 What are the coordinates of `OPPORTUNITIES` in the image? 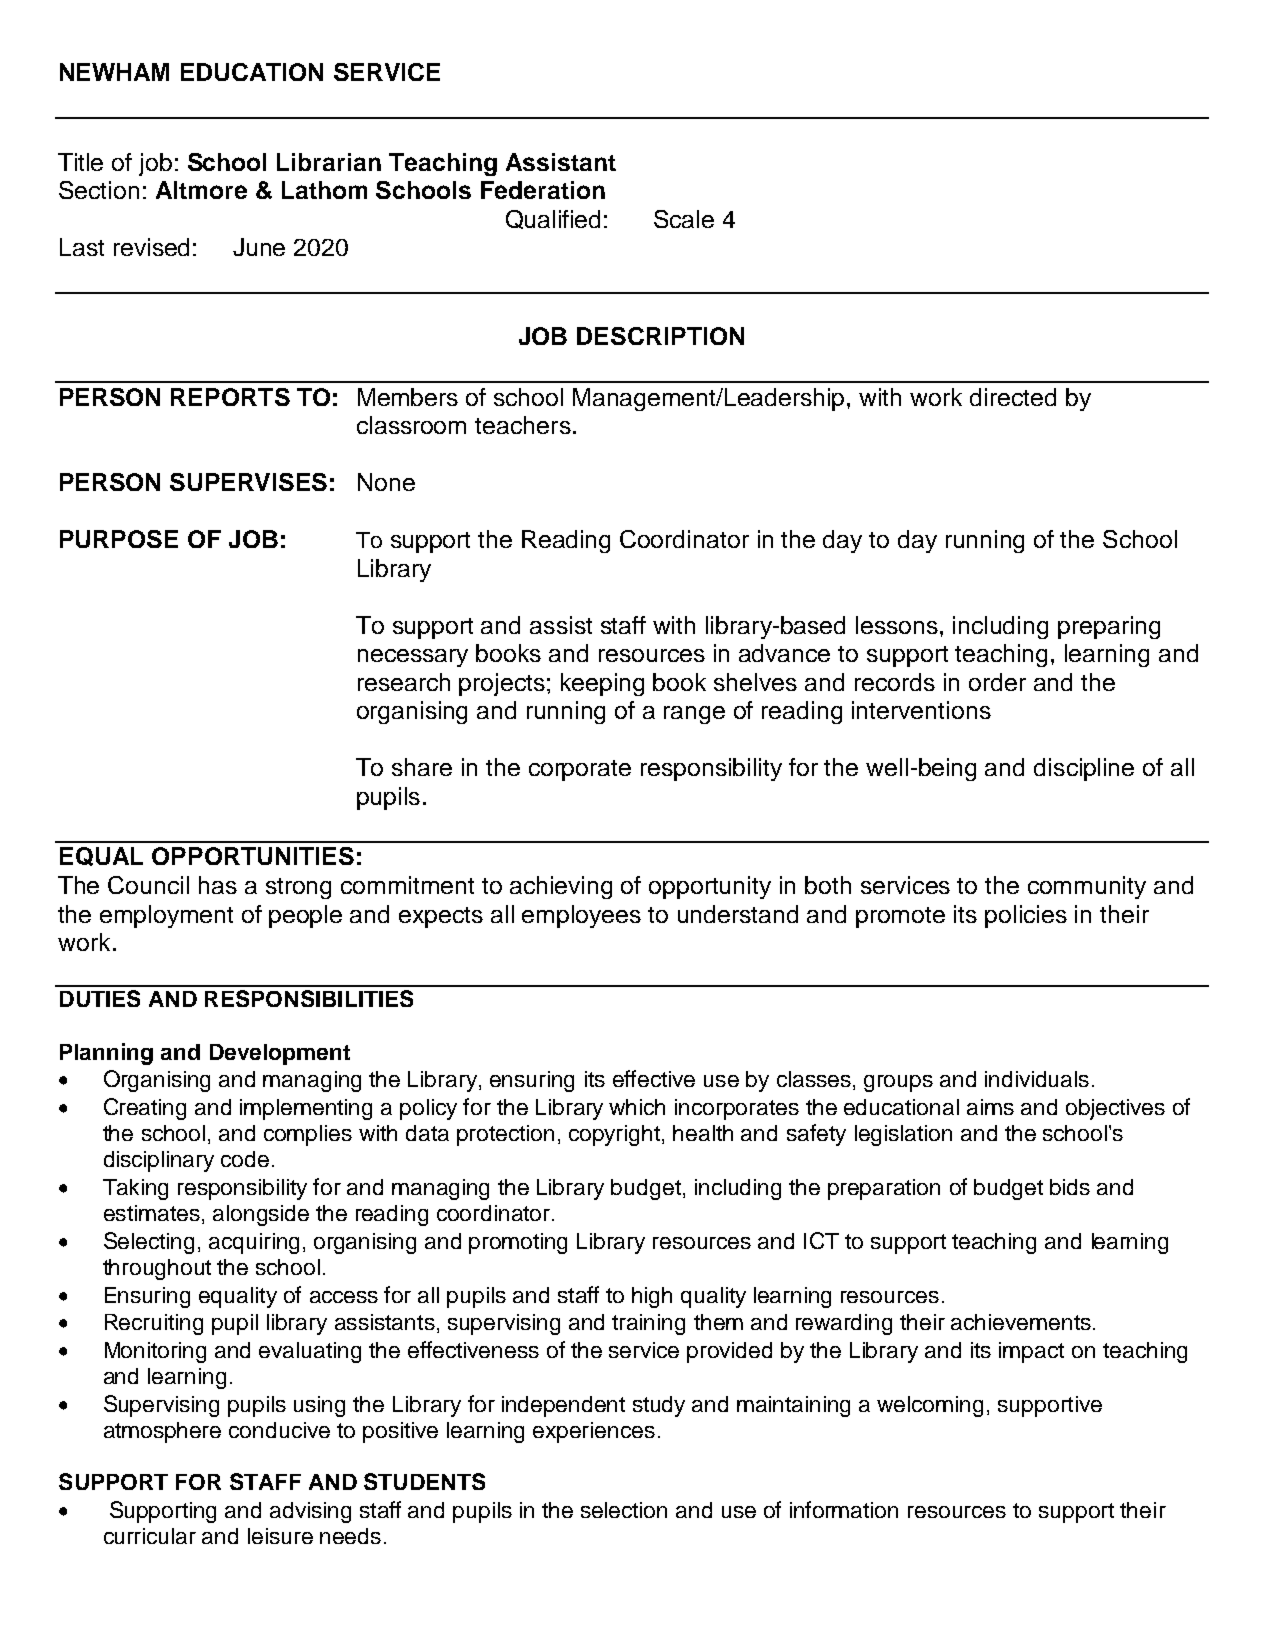 It's located at (253, 856).
